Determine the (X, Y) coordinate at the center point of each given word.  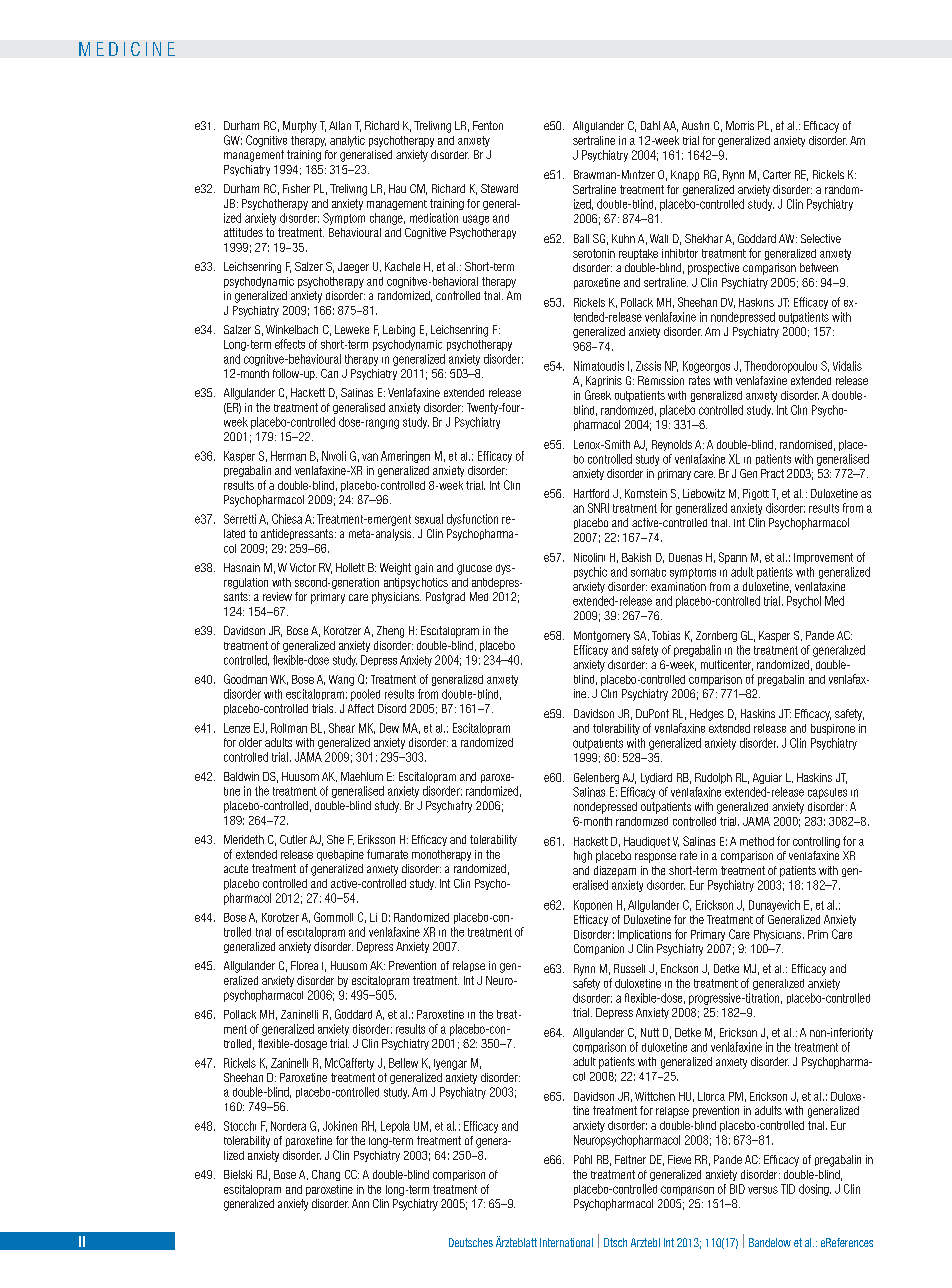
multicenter (727, 665)
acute (236, 868)
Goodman (245, 679)
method (757, 841)
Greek (598, 395)
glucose (474, 569)
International (566, 1242)
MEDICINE (127, 49)
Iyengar (450, 1064)
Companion (599, 949)
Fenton (488, 125)
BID (737, 1189)
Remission (661, 380)
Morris (740, 125)
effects (290, 344)
